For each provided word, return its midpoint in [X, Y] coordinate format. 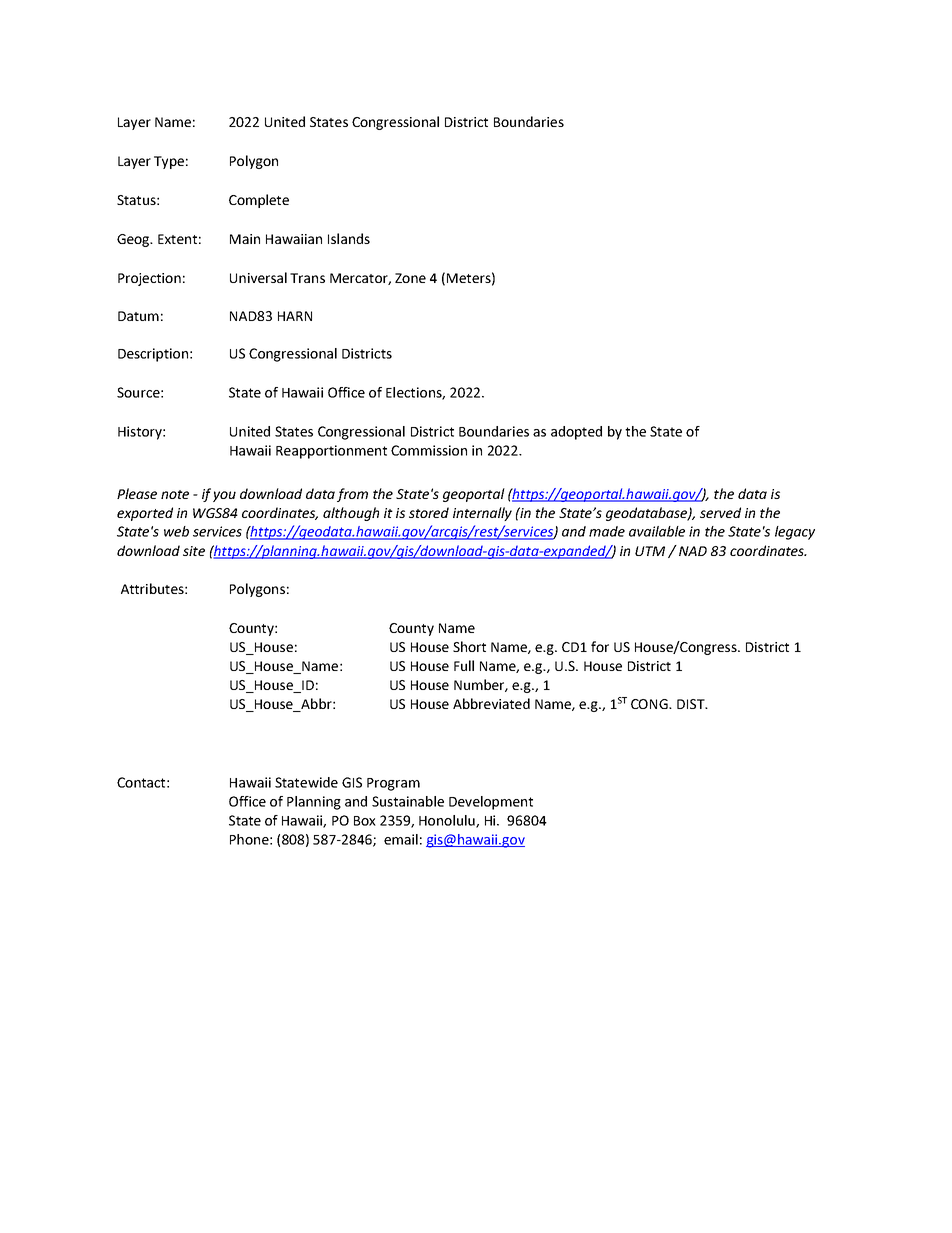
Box [365, 821]
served [720, 512]
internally [482, 514]
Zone [410, 278]
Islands [349, 238]
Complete [259, 201]
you [224, 496]
